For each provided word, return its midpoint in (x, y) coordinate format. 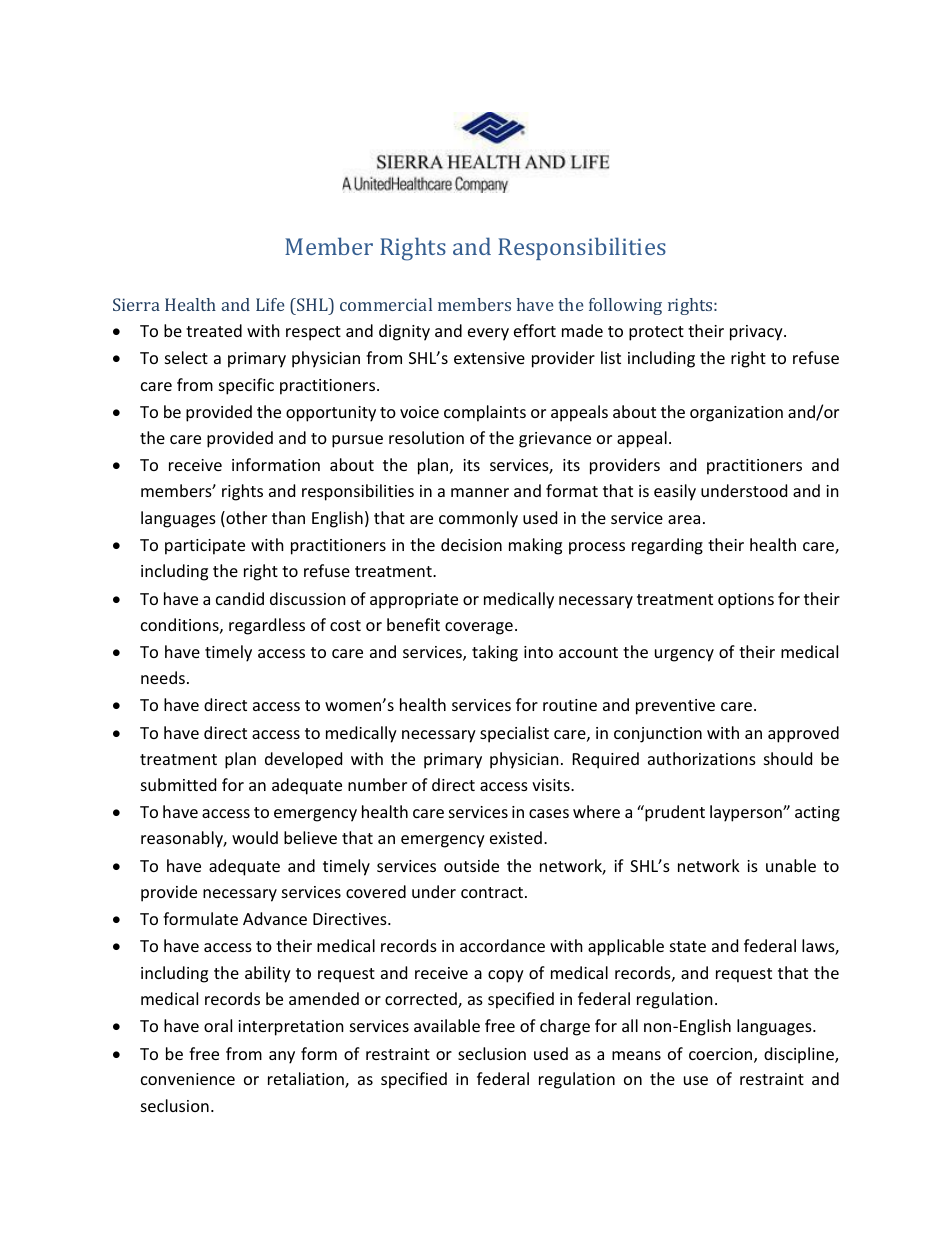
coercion (722, 1055)
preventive (675, 707)
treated (214, 330)
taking (495, 653)
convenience (188, 1079)
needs (163, 677)
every (488, 334)
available (447, 1025)
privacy (757, 333)
